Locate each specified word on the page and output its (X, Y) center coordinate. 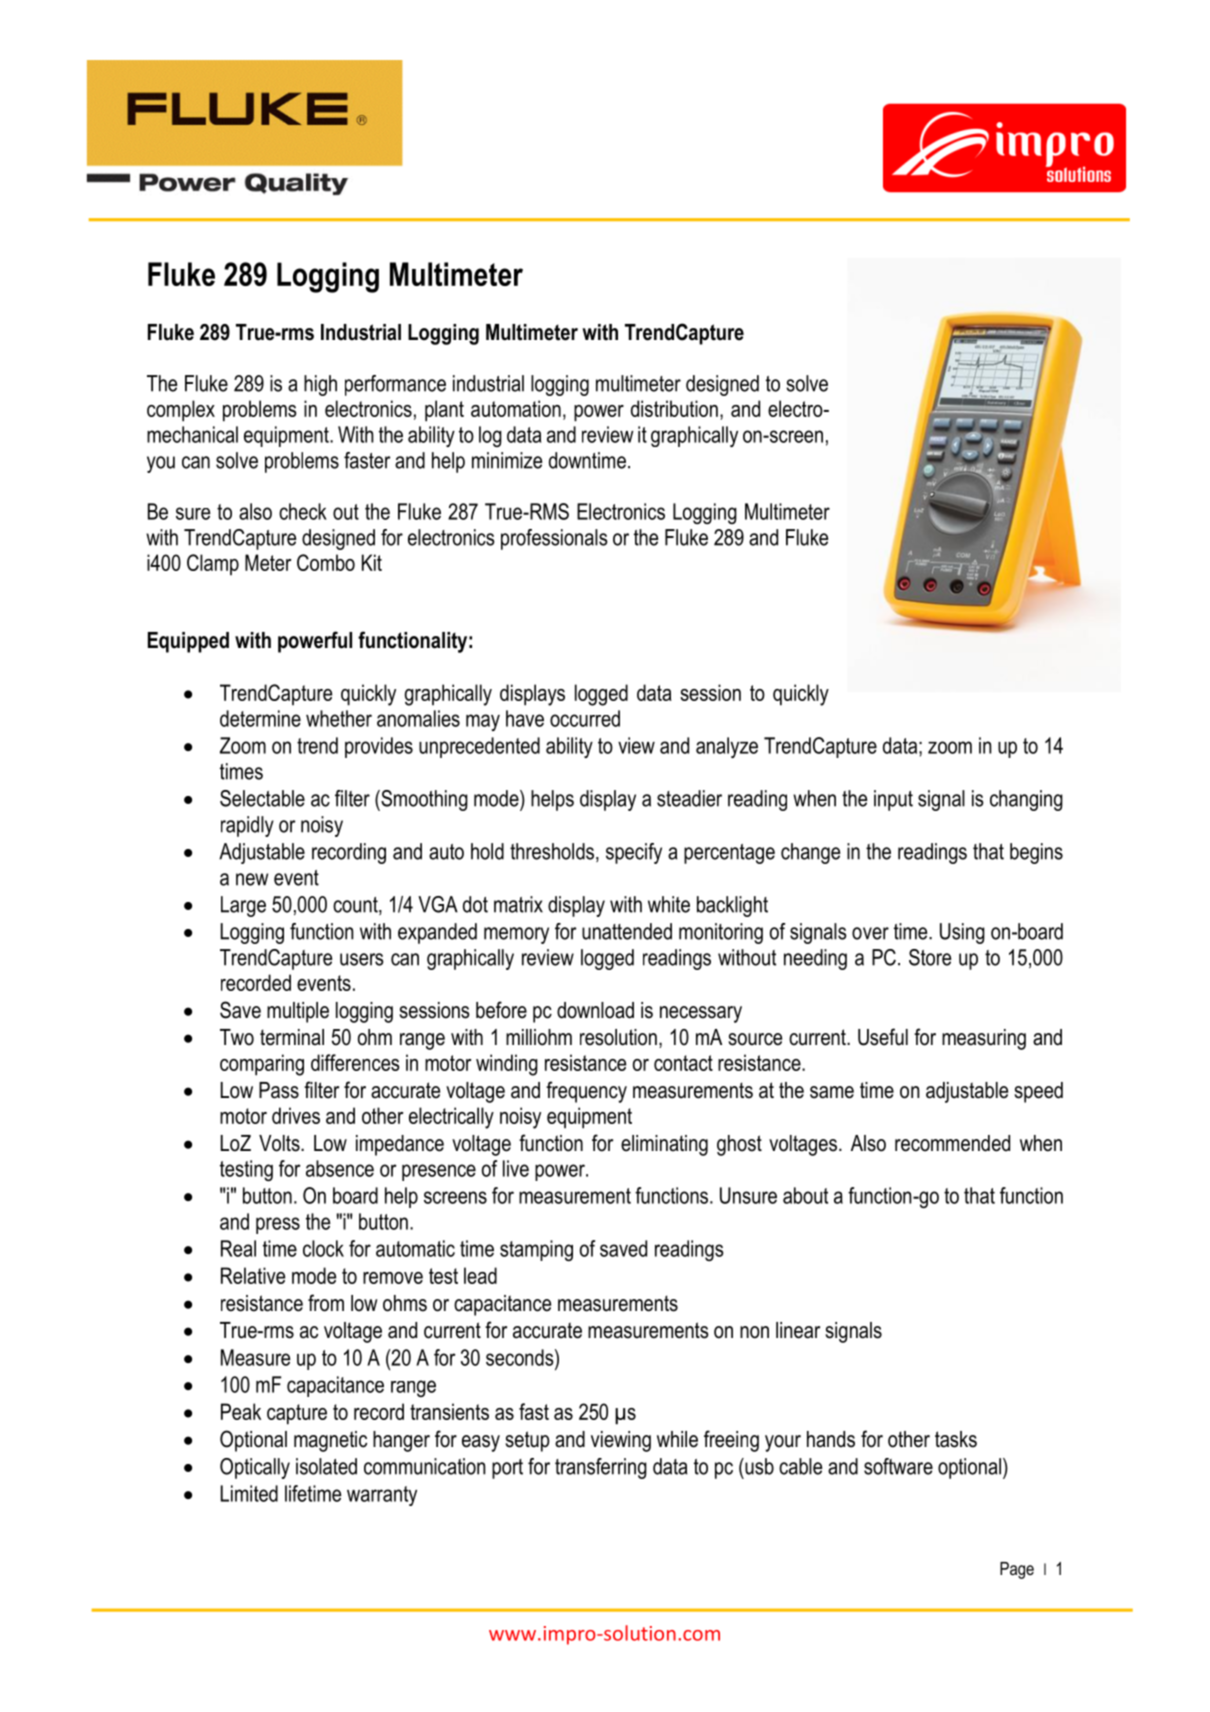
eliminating (664, 1145)
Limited (249, 1493)
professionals (554, 539)
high (320, 385)
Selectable (262, 798)
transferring (601, 1468)
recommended (952, 1143)
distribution (674, 408)
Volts (280, 1143)
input (893, 800)
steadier (689, 798)
